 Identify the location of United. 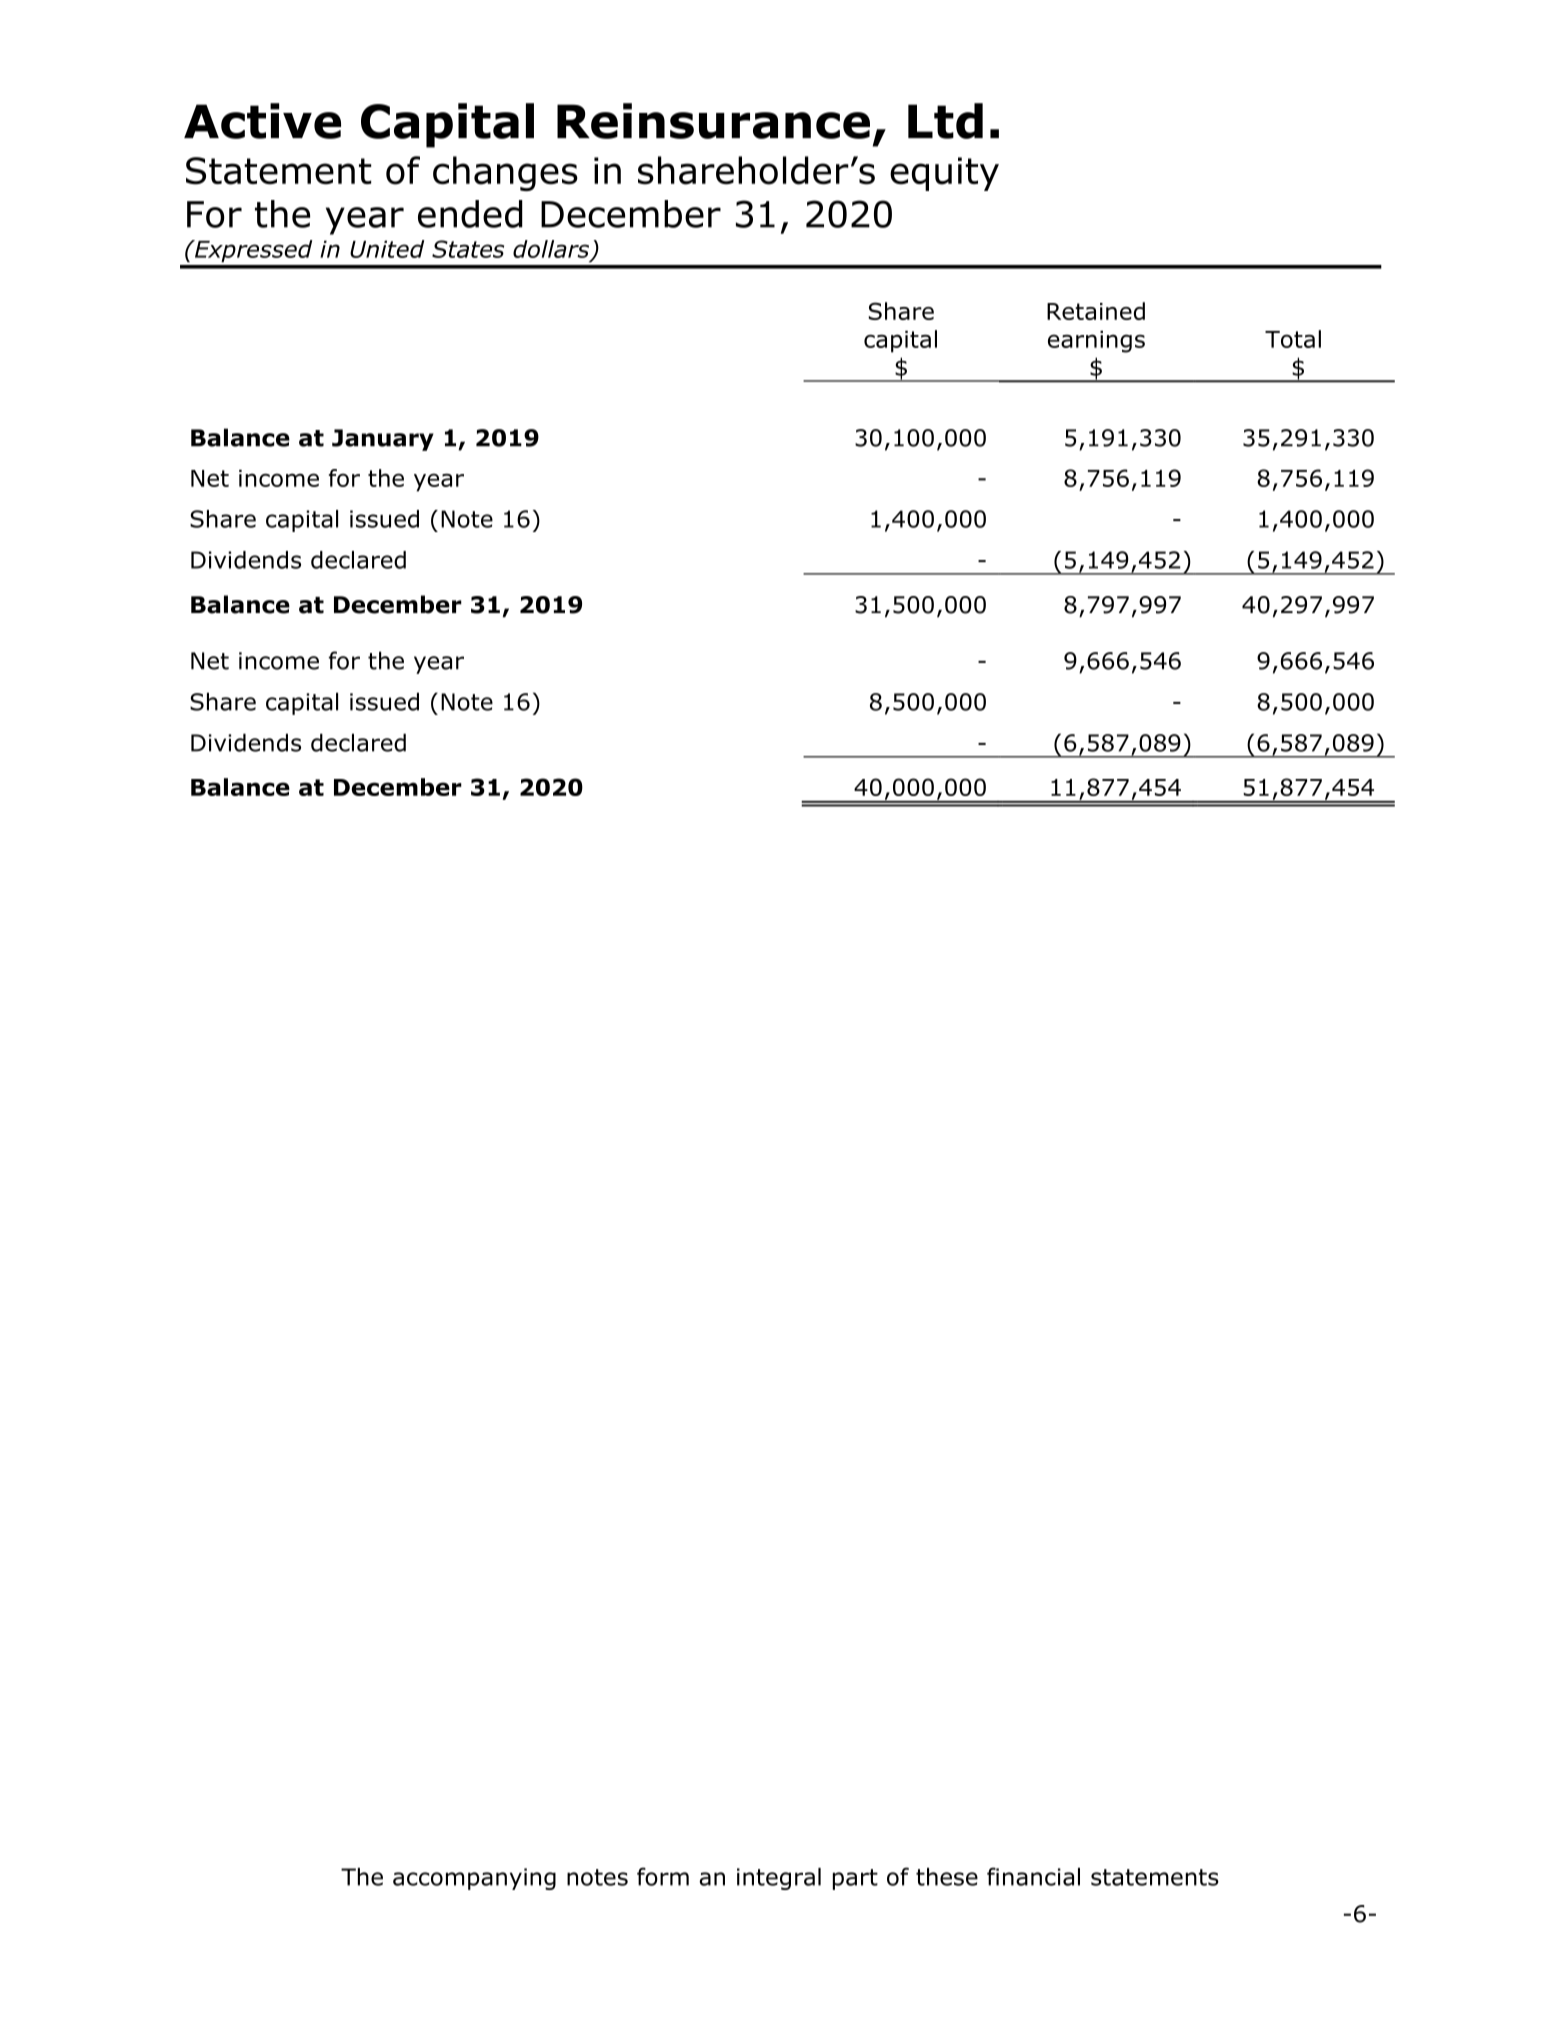
(387, 249).
